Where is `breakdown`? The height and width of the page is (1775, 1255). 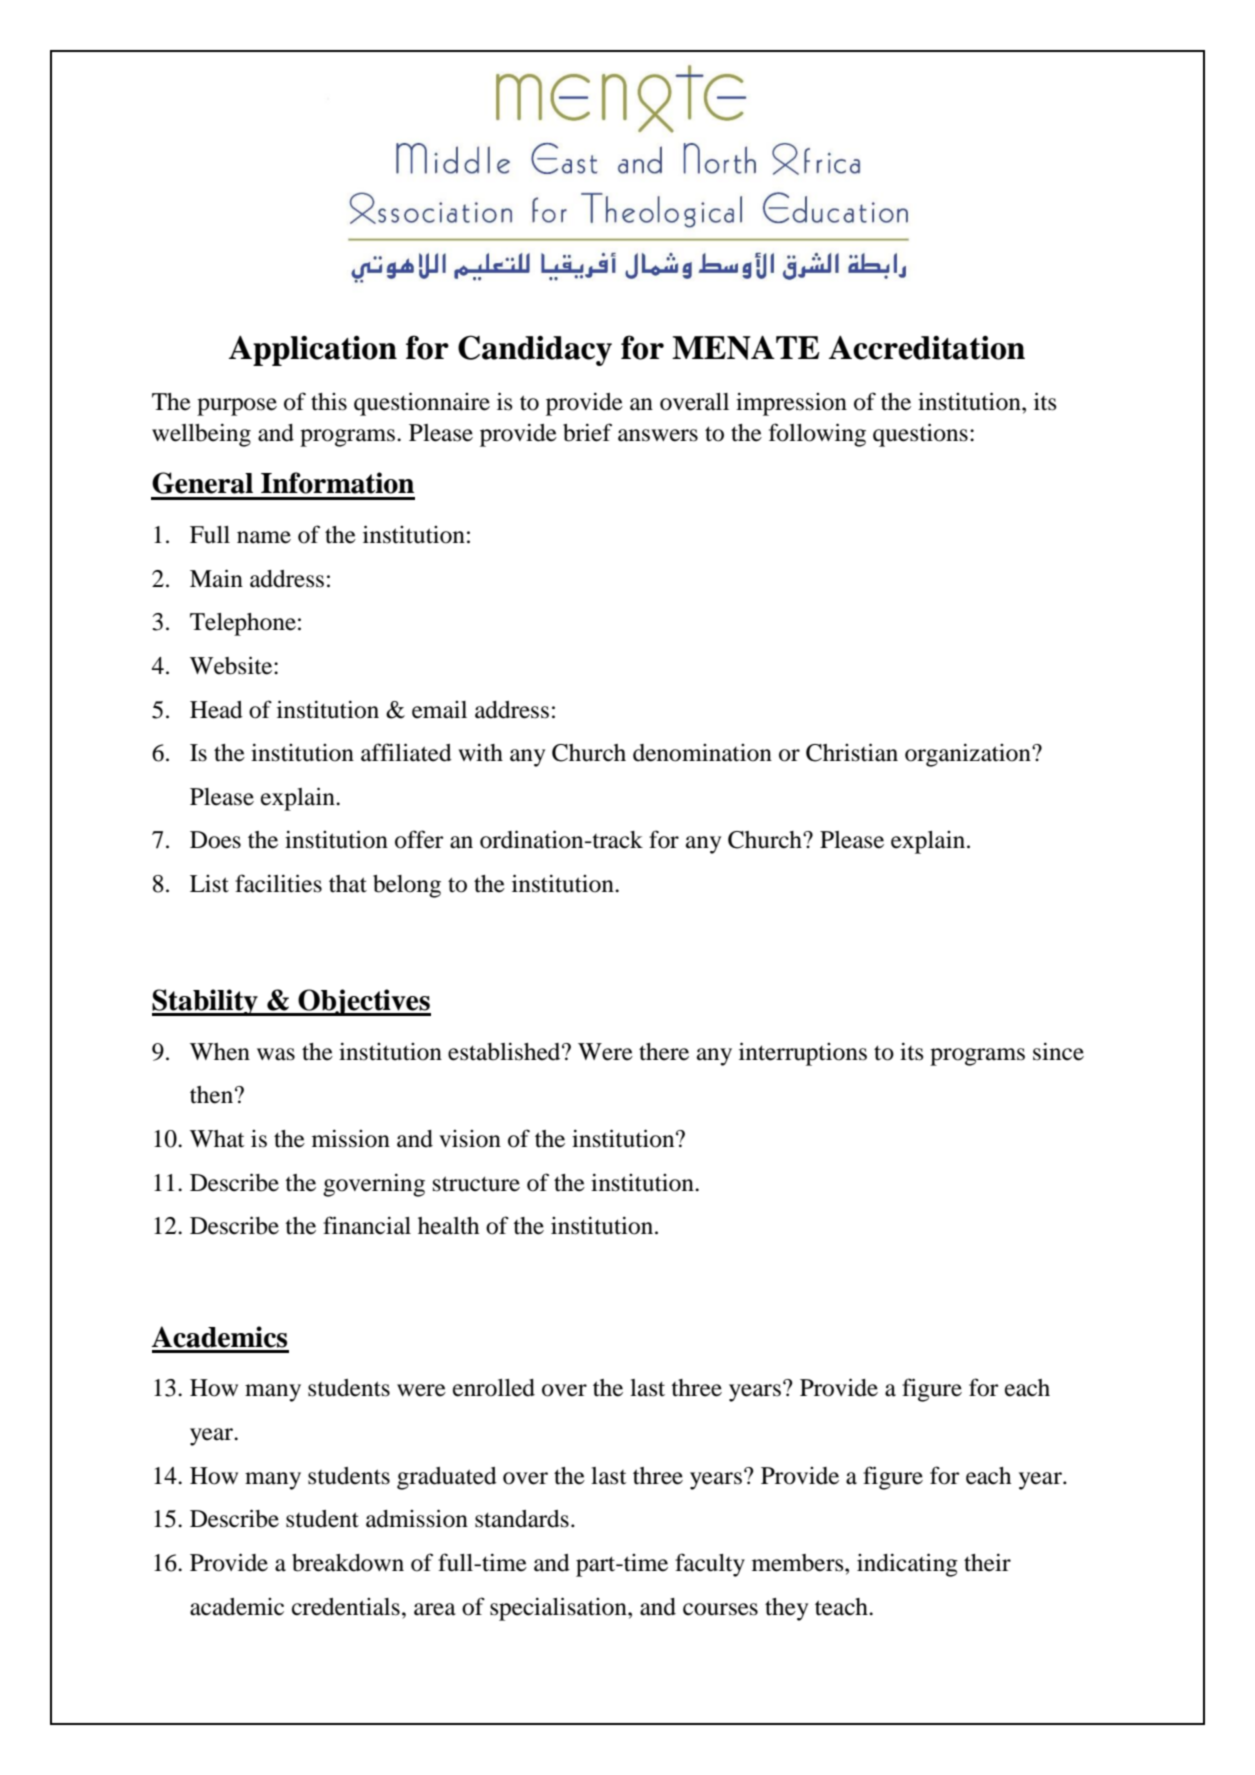
breakdown is located at coordinates (348, 1563).
